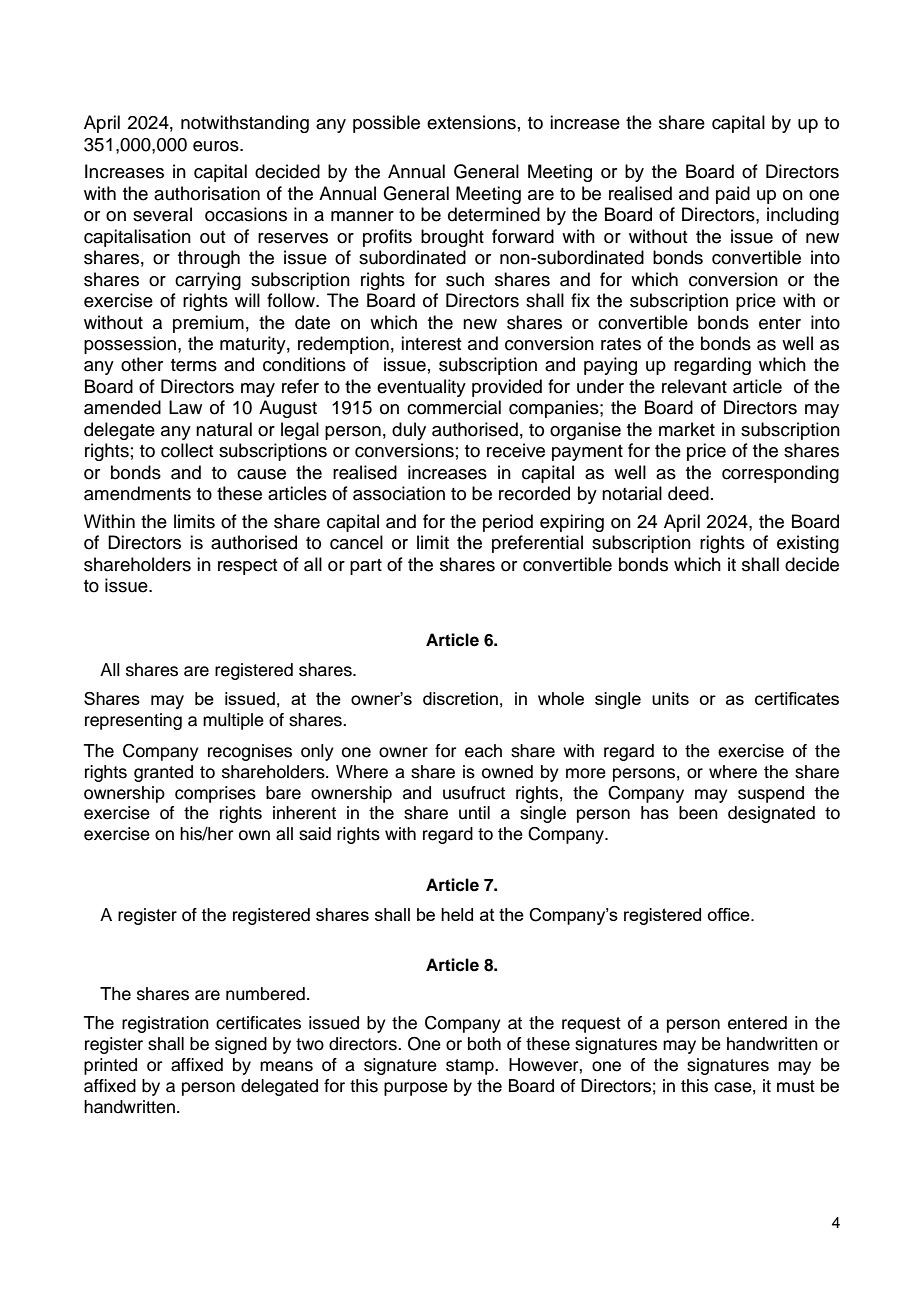 This screenshot has height=1308, width=924. What do you see at coordinates (137, 493) in the screenshot?
I see `amendments` at bounding box center [137, 493].
